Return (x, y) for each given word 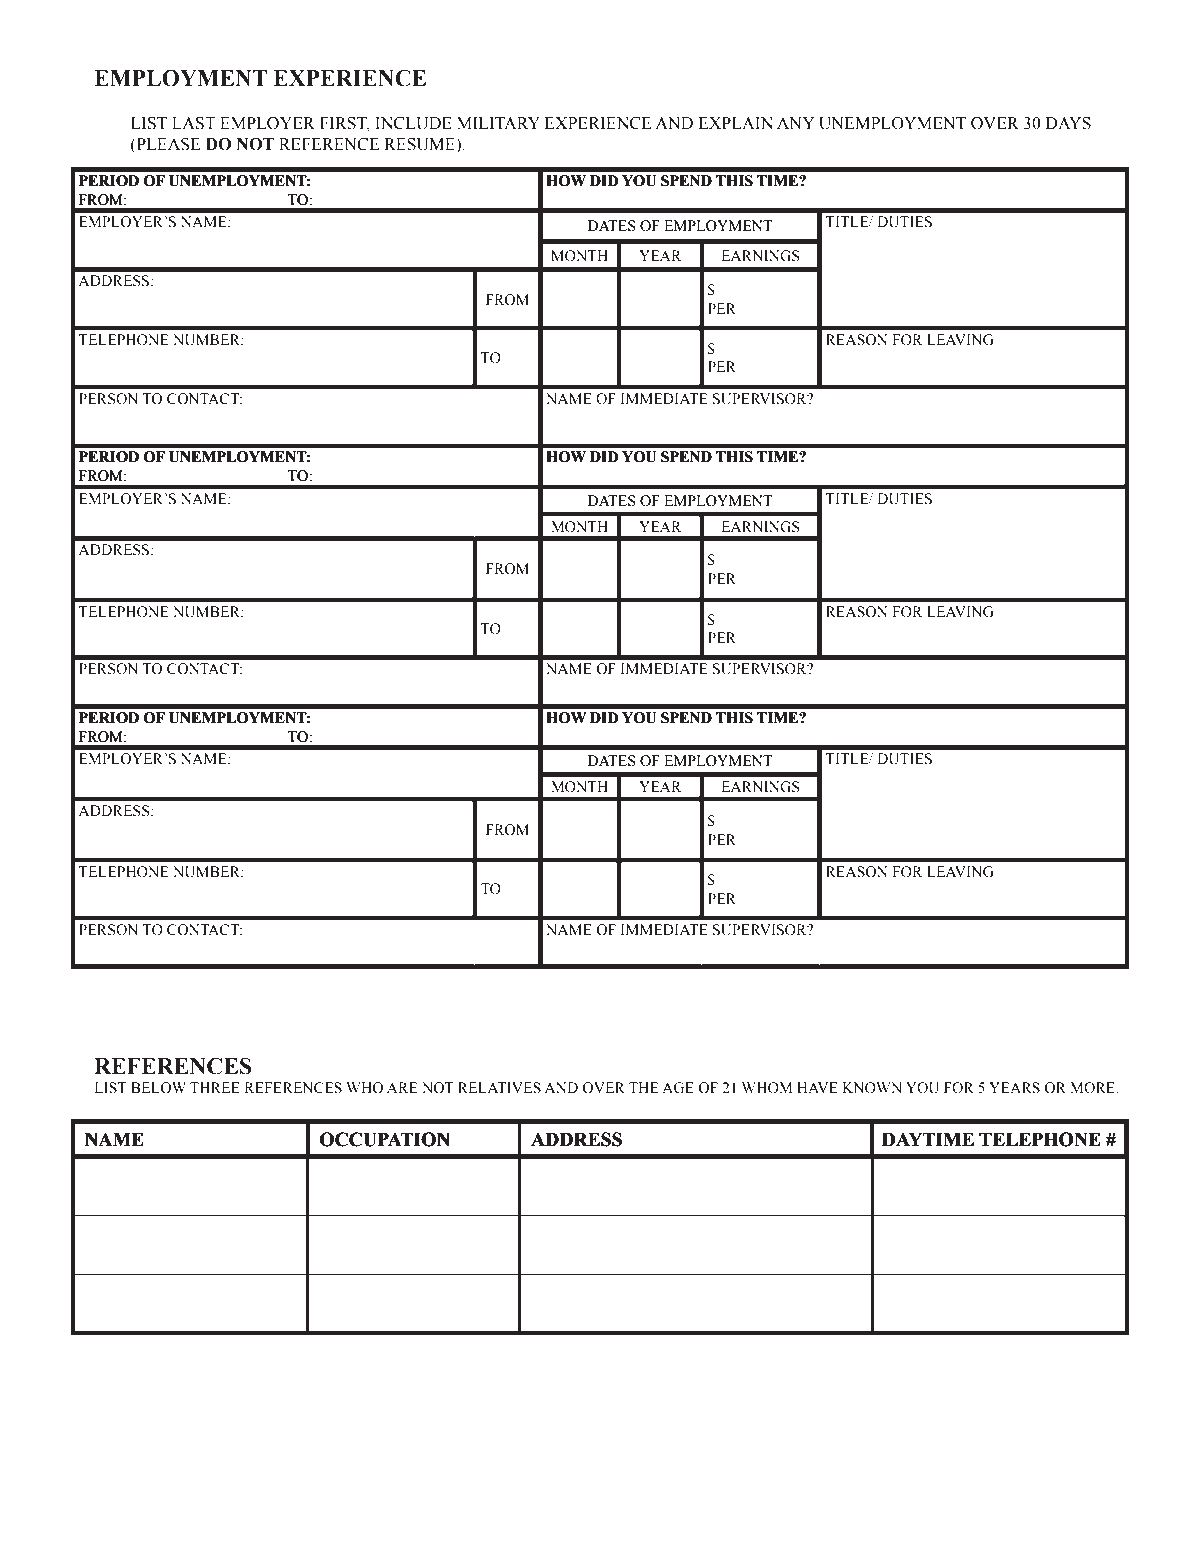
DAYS (1068, 123)
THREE (215, 1087)
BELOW (158, 1088)
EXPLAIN (735, 123)
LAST (194, 123)
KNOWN (872, 1088)
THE (644, 1087)
